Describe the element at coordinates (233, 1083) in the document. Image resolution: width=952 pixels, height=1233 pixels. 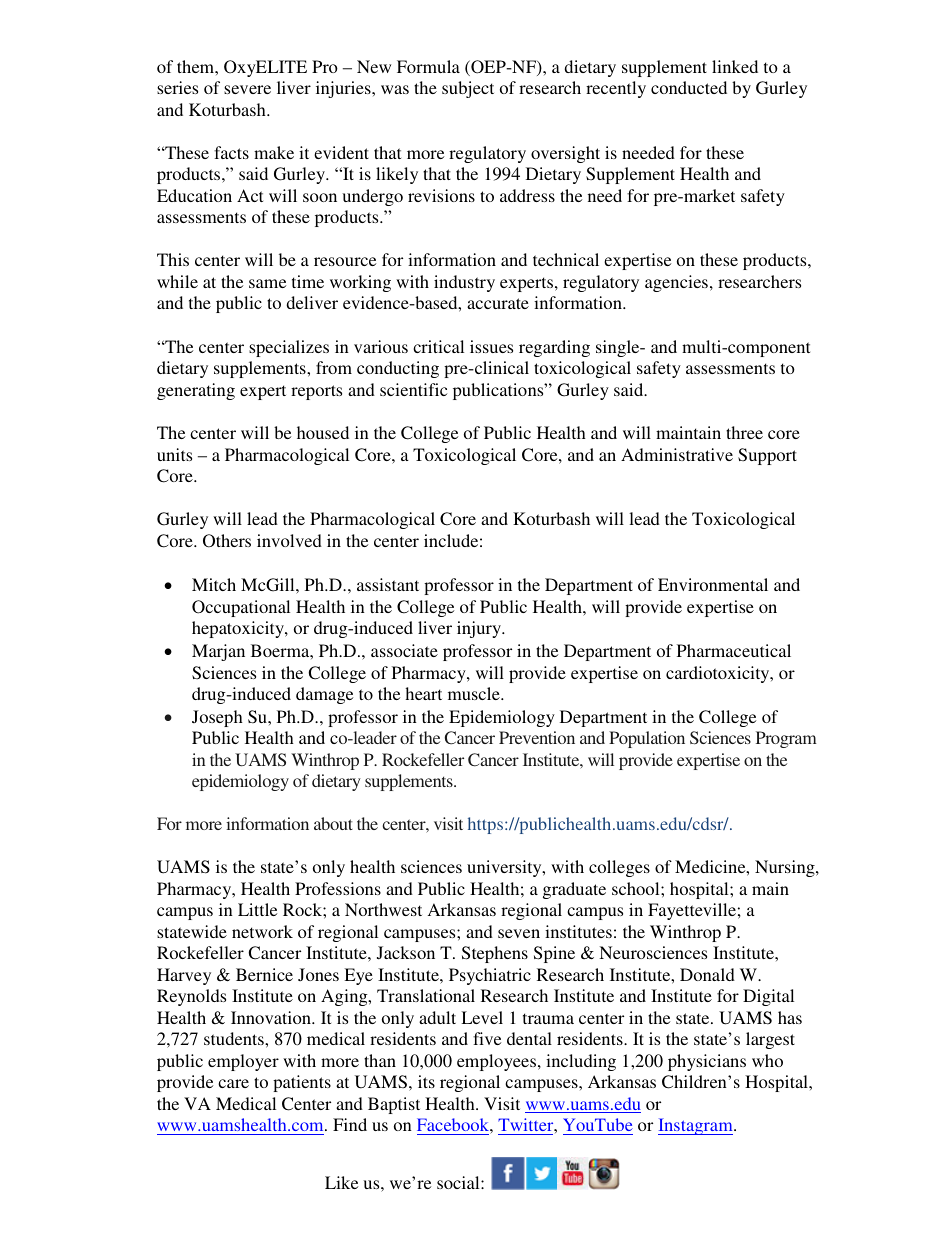
I see `care` at that location.
